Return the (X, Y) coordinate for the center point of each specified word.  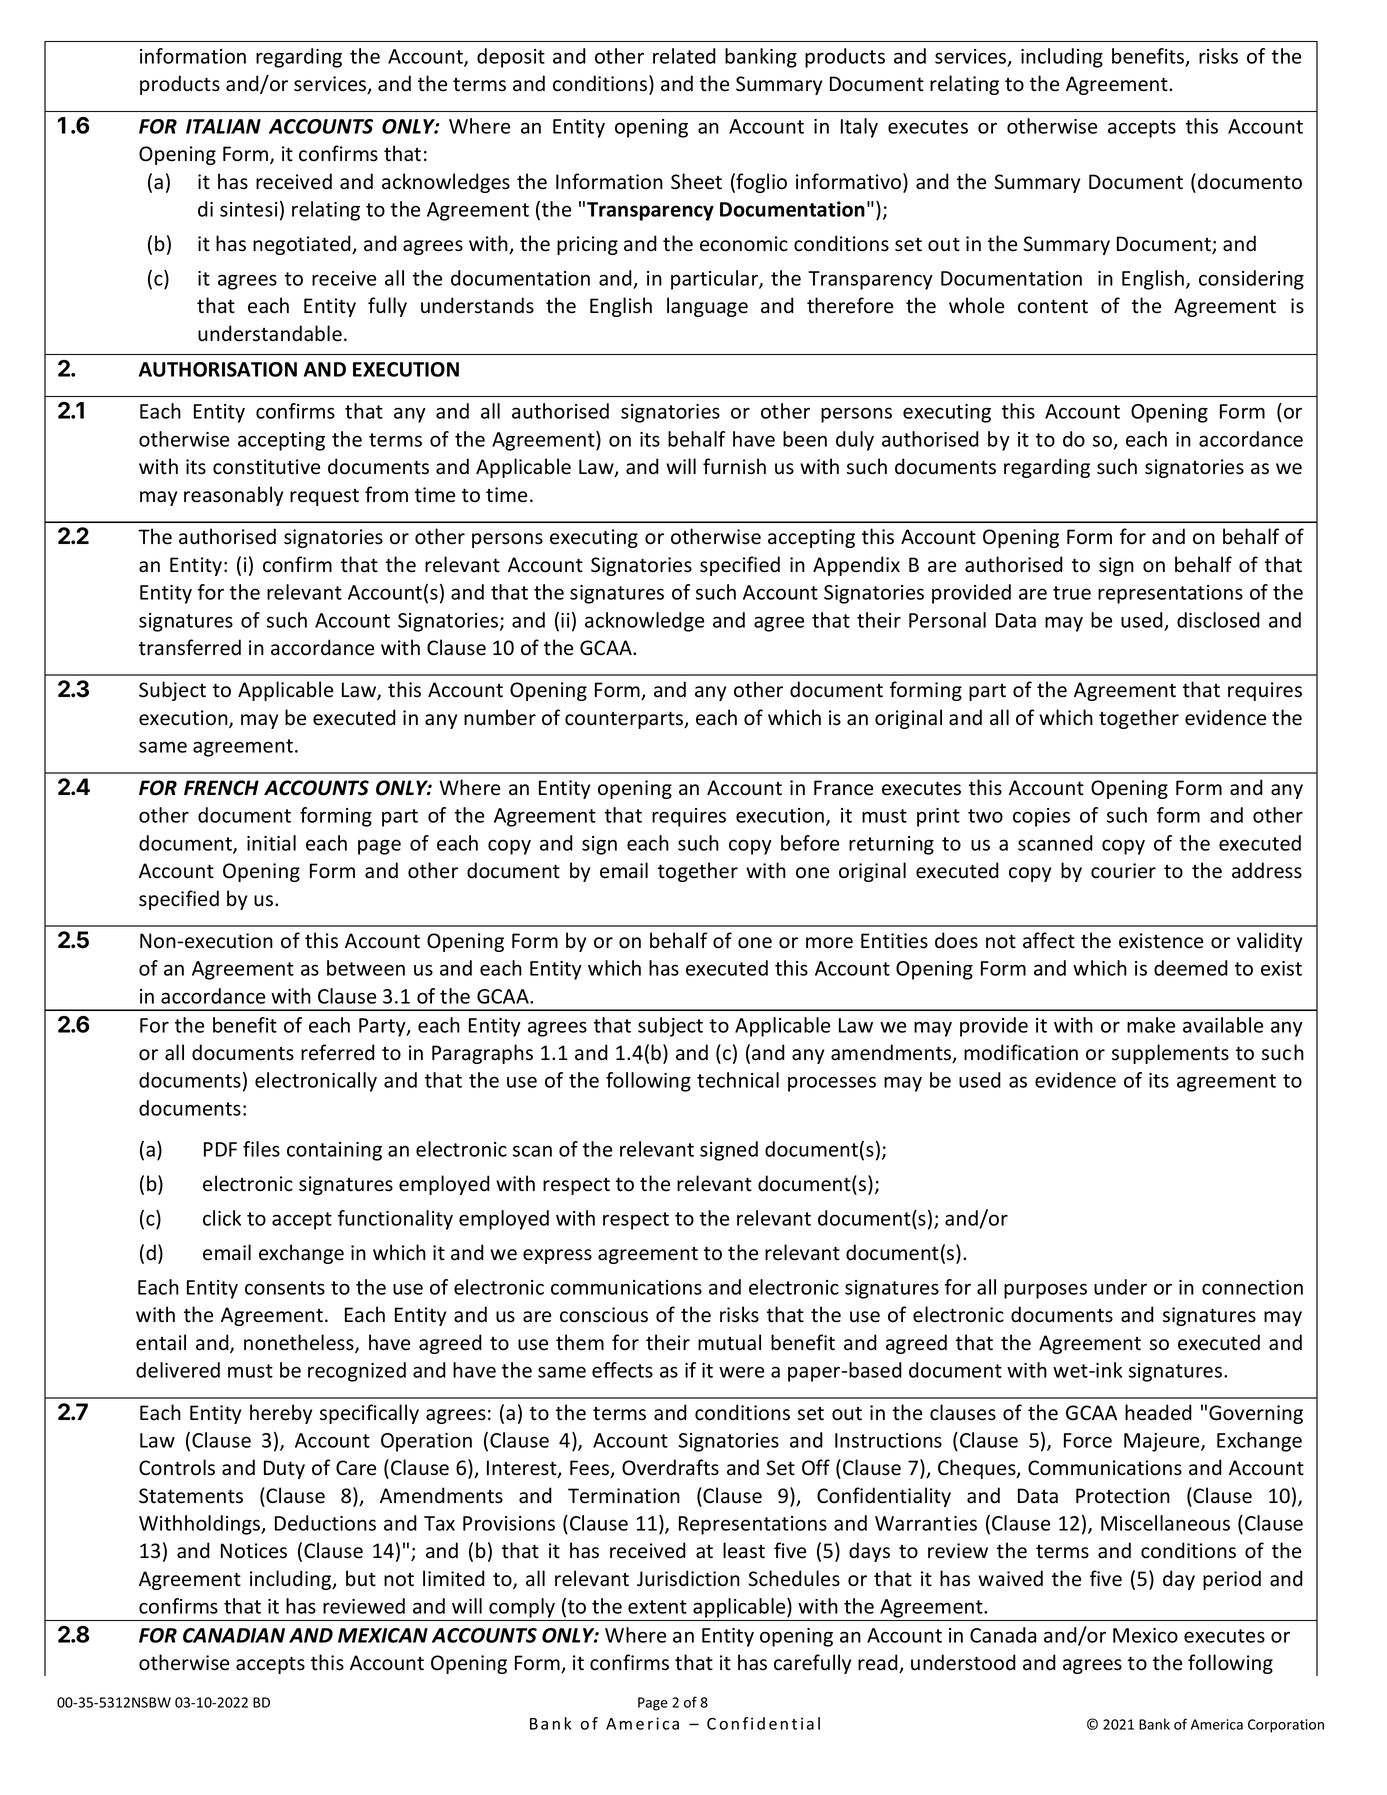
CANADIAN (234, 1635)
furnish (734, 466)
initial (271, 843)
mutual (729, 1342)
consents (285, 1288)
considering (1251, 280)
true (1072, 593)
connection (1252, 1287)
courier (1123, 871)
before (810, 843)
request (324, 497)
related (684, 56)
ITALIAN (223, 126)
